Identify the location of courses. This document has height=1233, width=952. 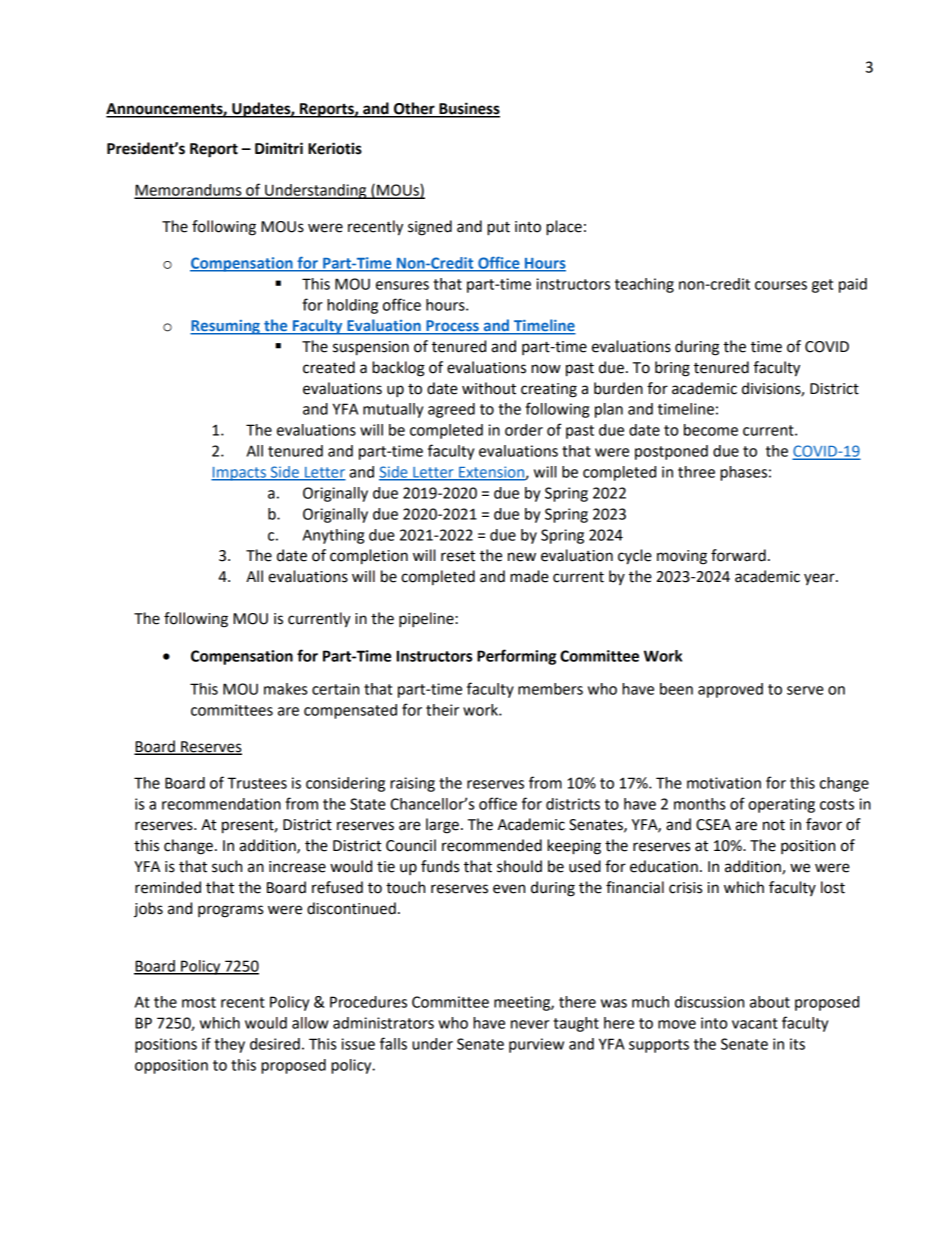
(781, 285).
